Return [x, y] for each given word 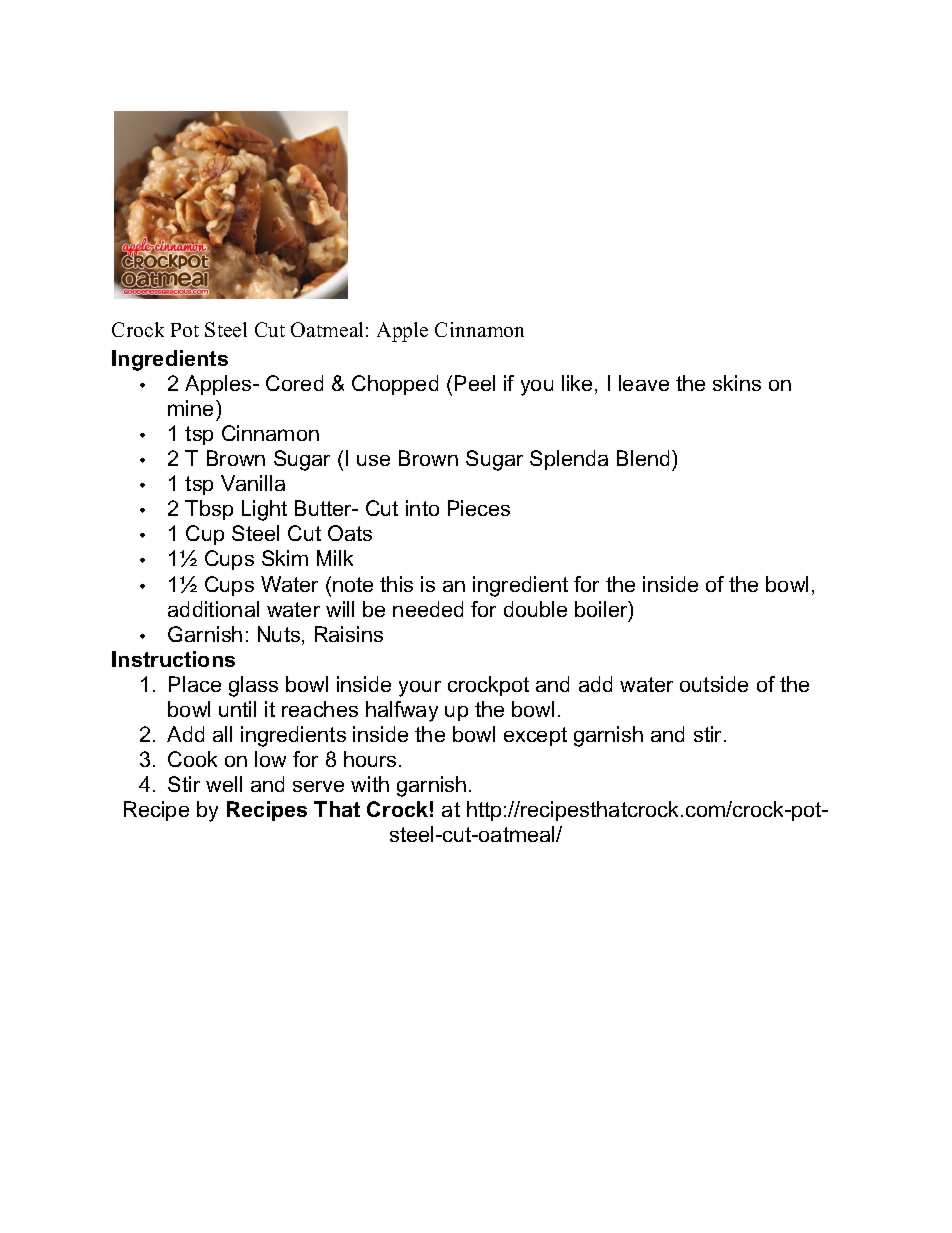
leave [644, 383]
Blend [643, 458]
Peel [475, 383]
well [224, 784]
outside [714, 684]
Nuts [280, 635]
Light [264, 510]
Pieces [479, 508]
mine [192, 408]
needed [428, 609]
